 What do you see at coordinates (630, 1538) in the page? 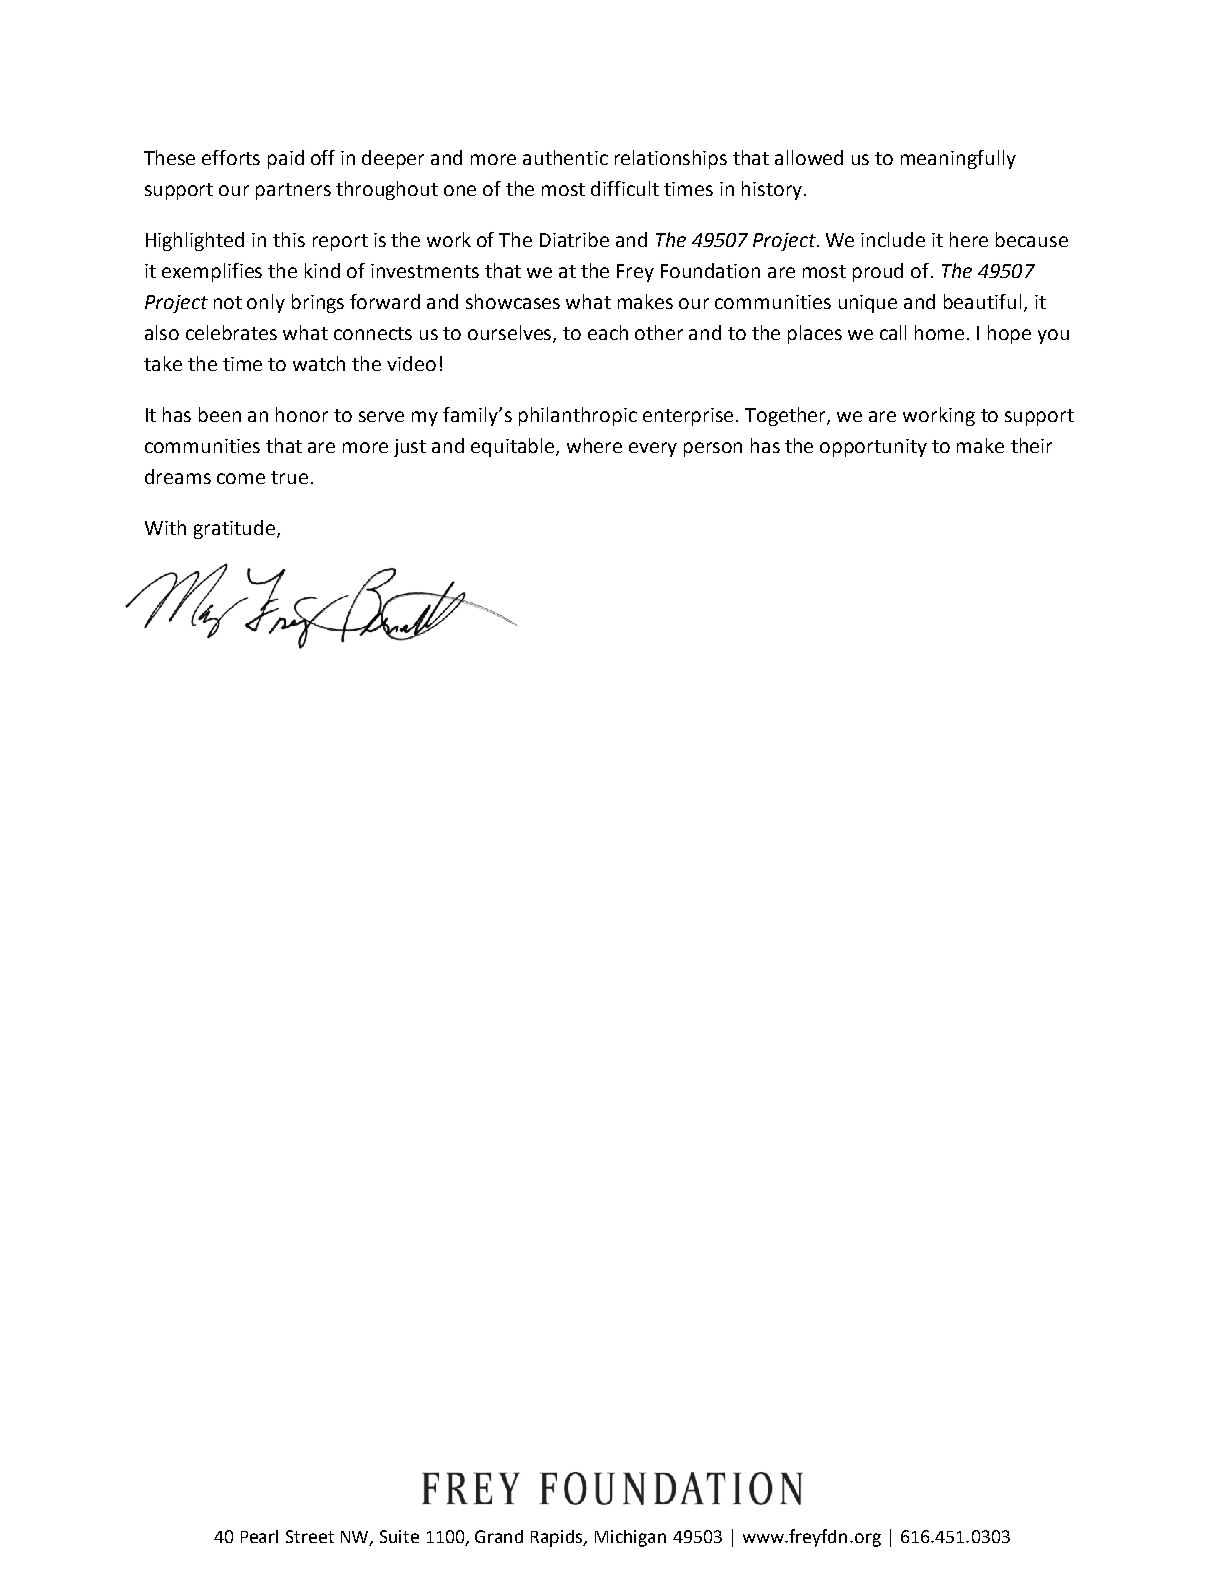
I see `Michigan` at bounding box center [630, 1538].
